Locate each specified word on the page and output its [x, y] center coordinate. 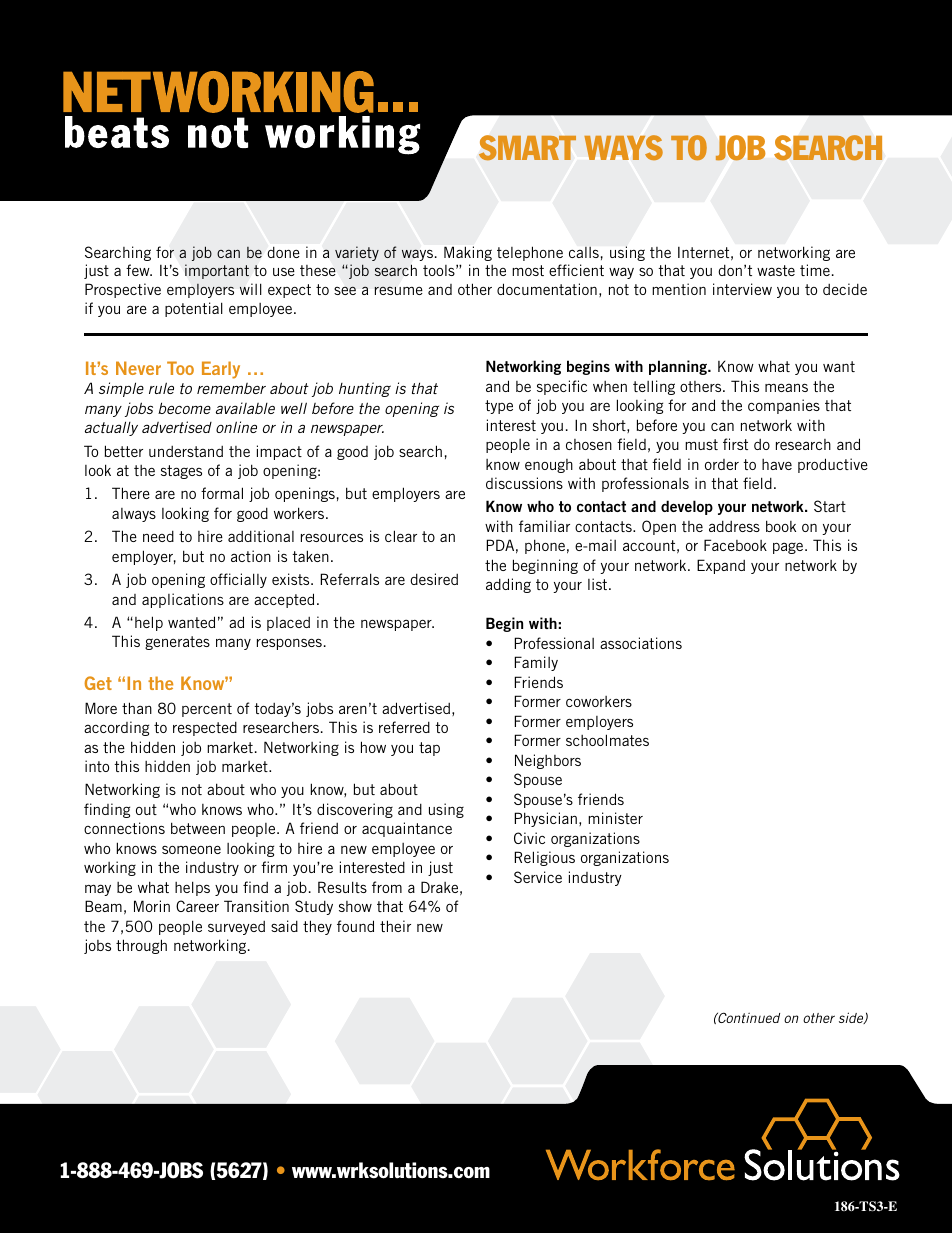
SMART [527, 147]
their [395, 926]
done [283, 252]
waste [776, 270]
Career [197, 906]
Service [538, 877]
